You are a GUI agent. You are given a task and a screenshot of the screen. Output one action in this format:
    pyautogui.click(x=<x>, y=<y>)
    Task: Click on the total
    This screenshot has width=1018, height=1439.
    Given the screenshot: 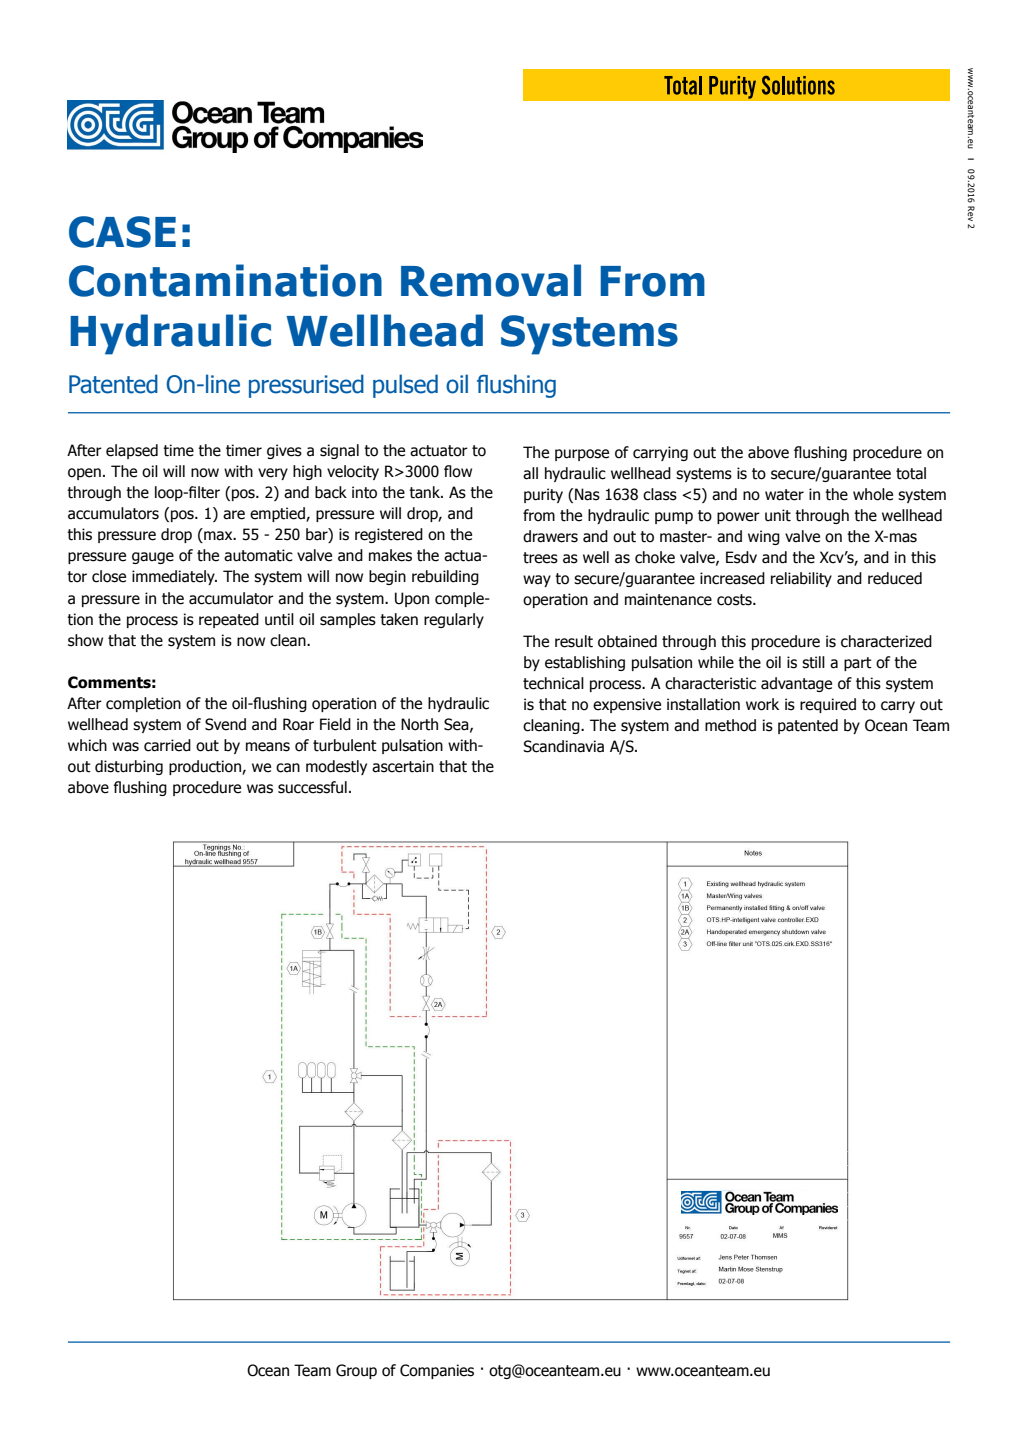 What is the action you would take?
    pyautogui.click(x=911, y=473)
